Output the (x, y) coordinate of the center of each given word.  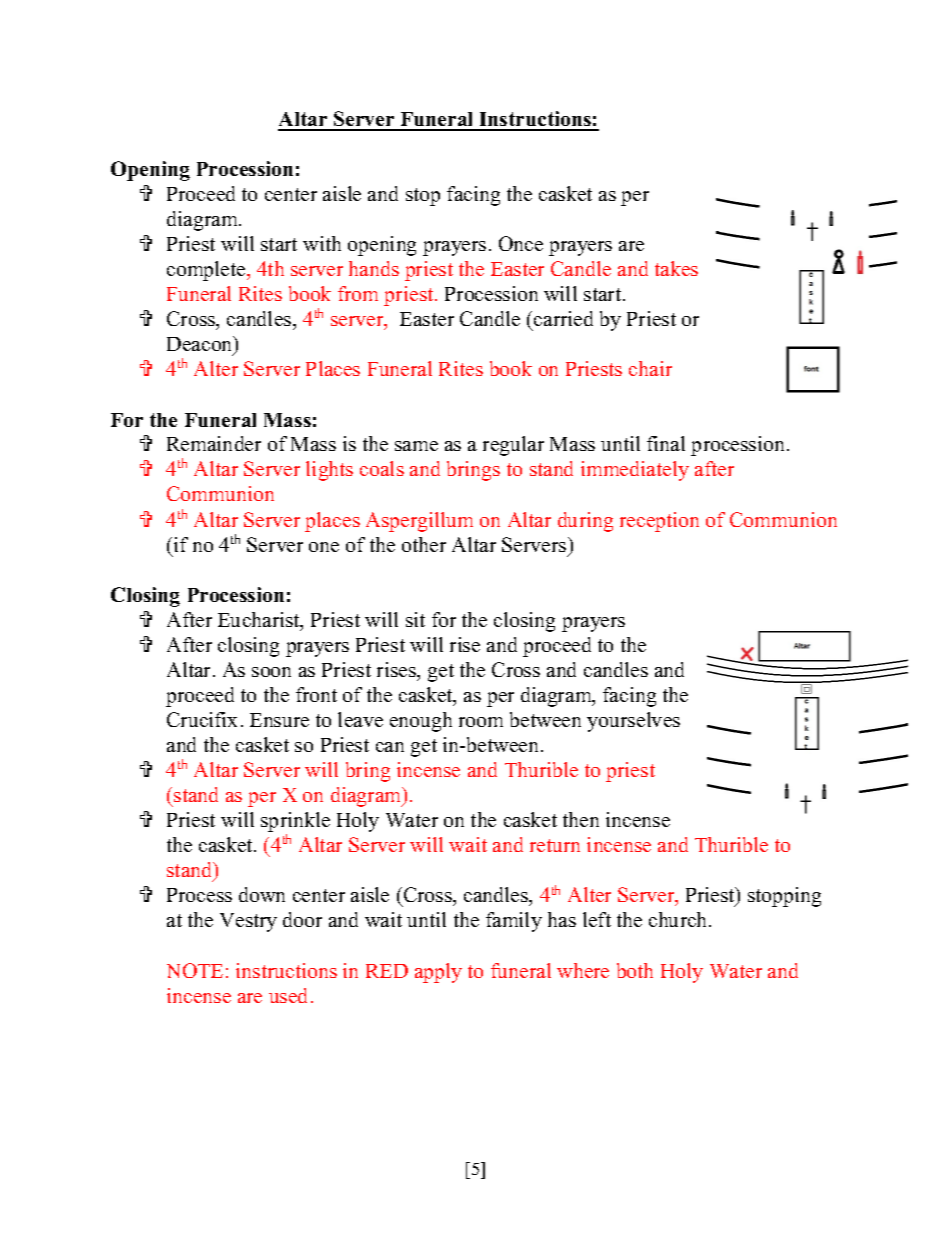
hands (374, 268)
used (288, 995)
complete (207, 271)
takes (676, 268)
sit (415, 619)
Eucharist (260, 621)
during (585, 522)
